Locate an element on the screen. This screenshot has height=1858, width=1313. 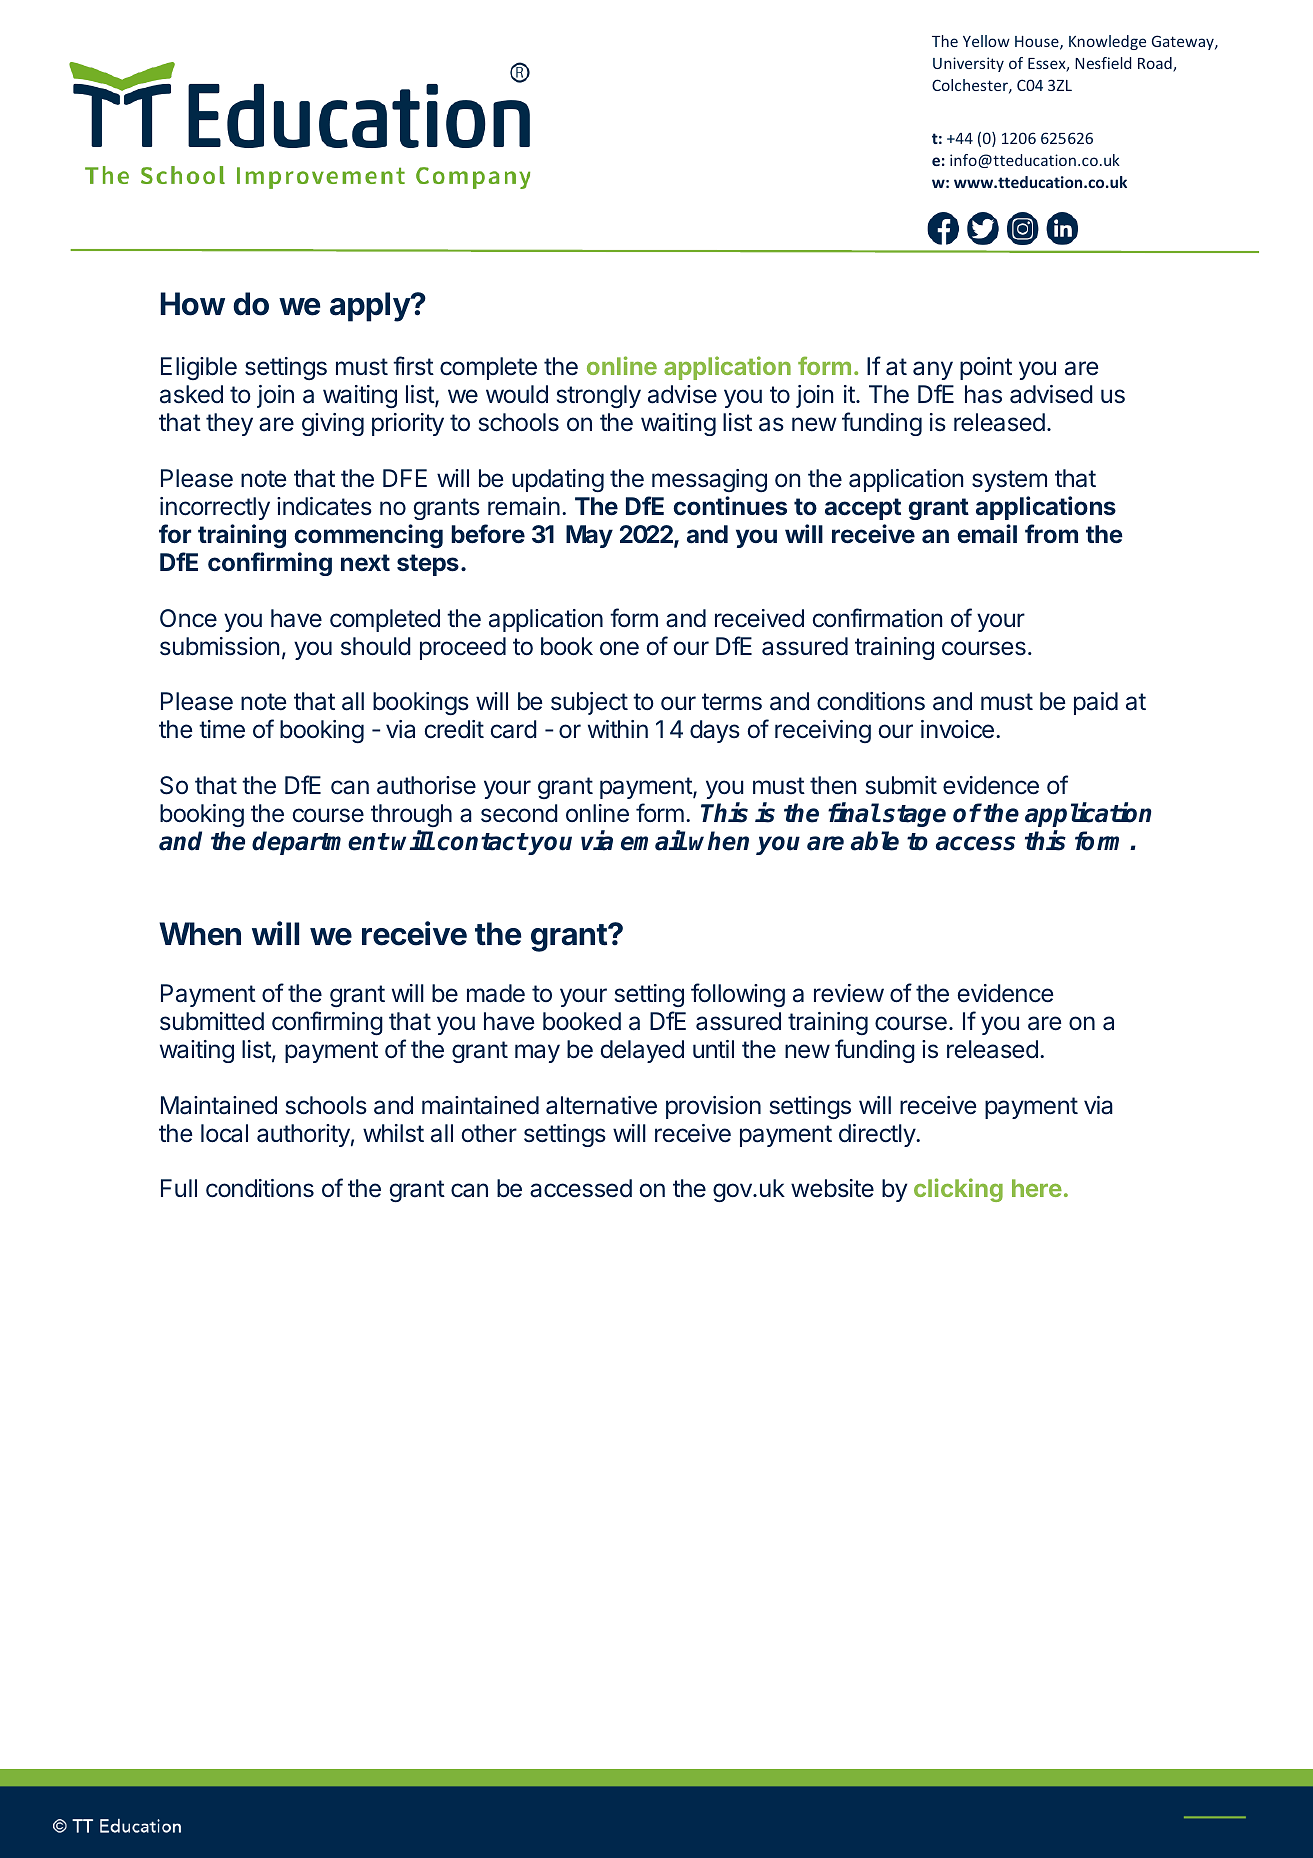
point is located at coordinates (986, 368).
